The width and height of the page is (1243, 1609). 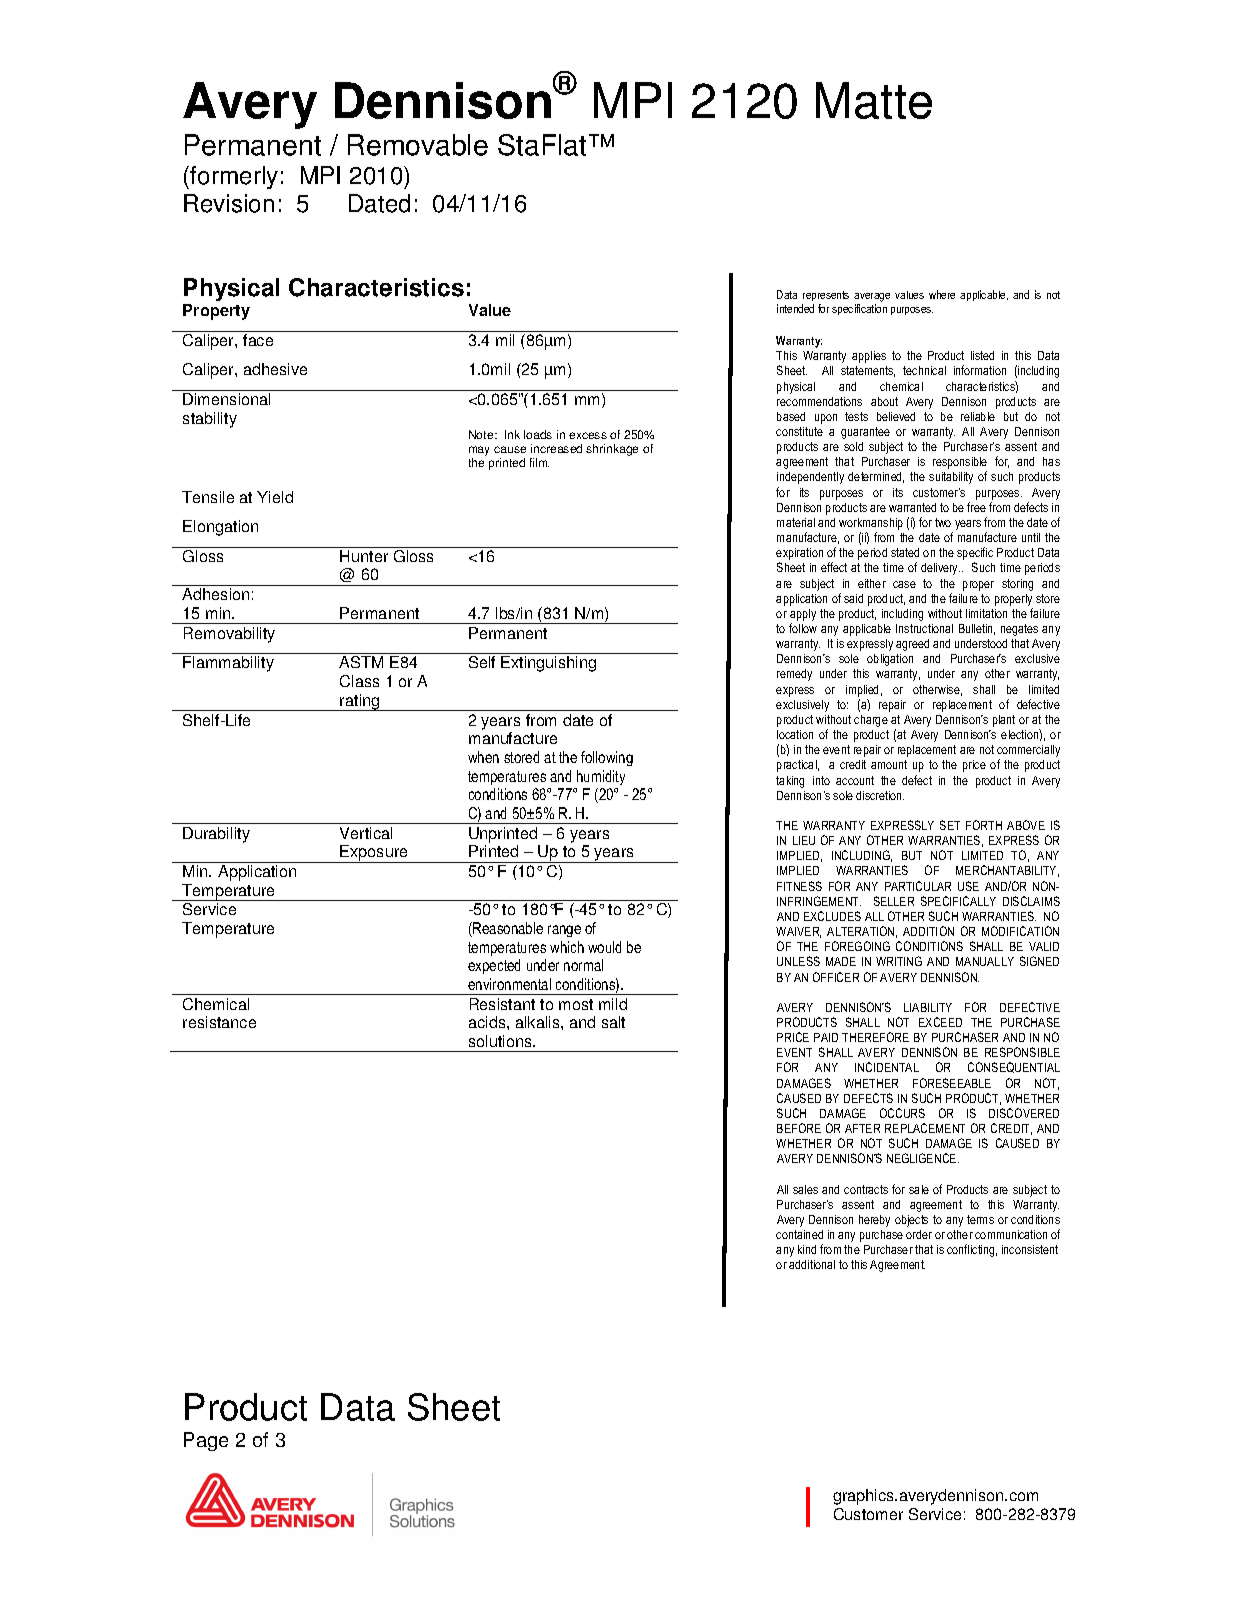 What do you see at coordinates (418, 145) in the page?
I see `Removable` at bounding box center [418, 145].
